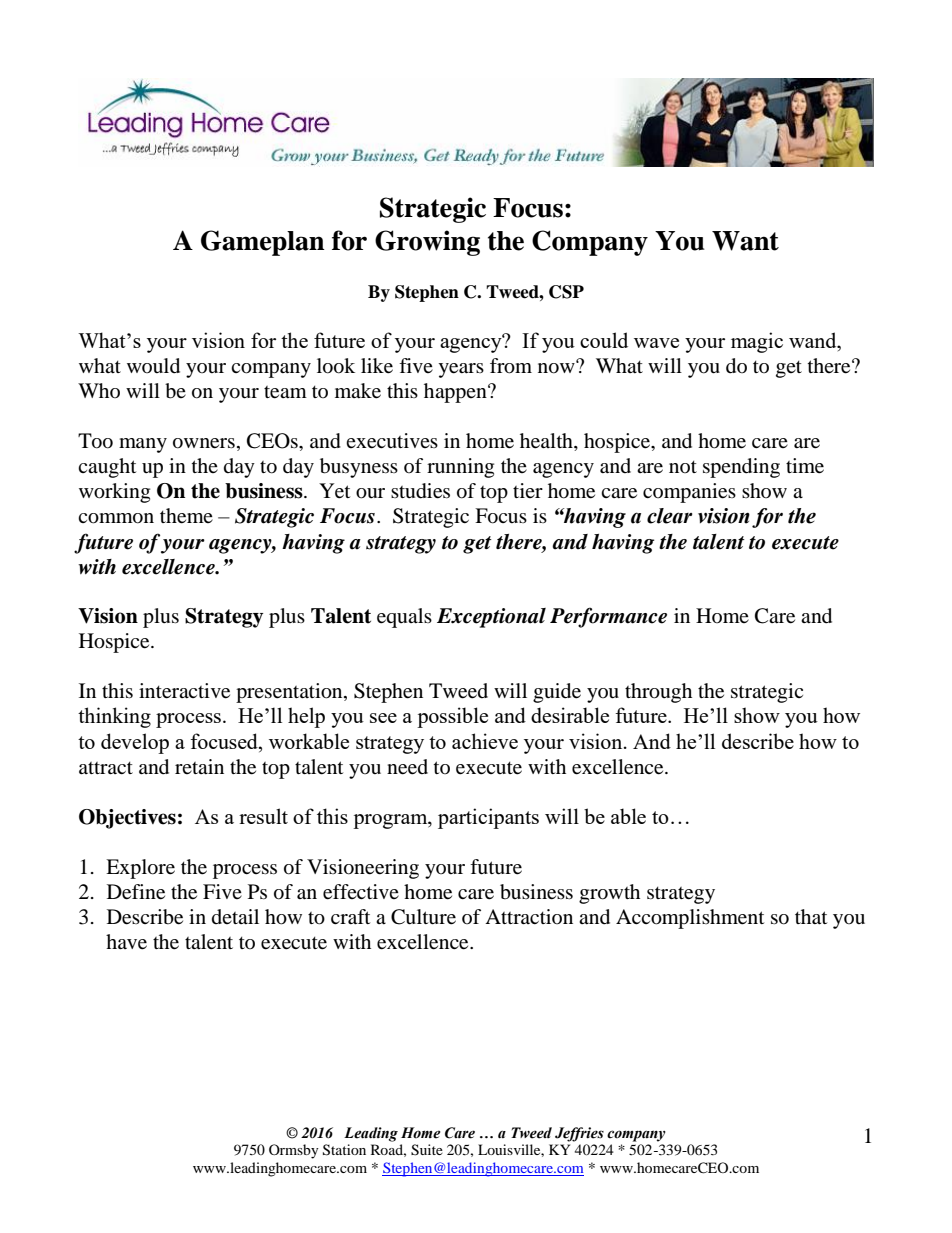  What do you see at coordinates (460, 468) in the page?
I see `running` at bounding box center [460, 468].
